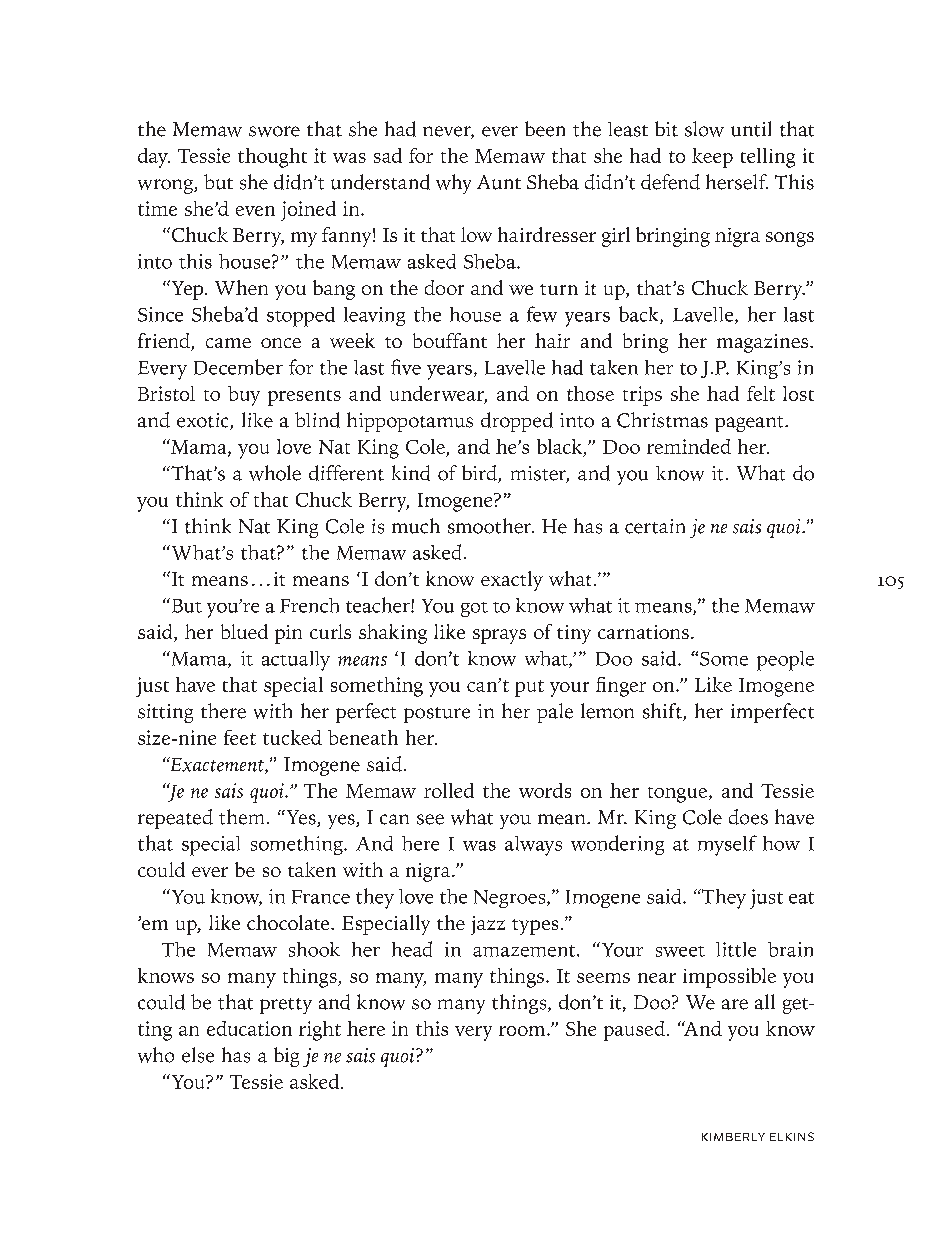 This screenshot has width=952, height=1245. Describe the element at coordinates (764, 343) in the screenshot. I see `magazines` at that location.
